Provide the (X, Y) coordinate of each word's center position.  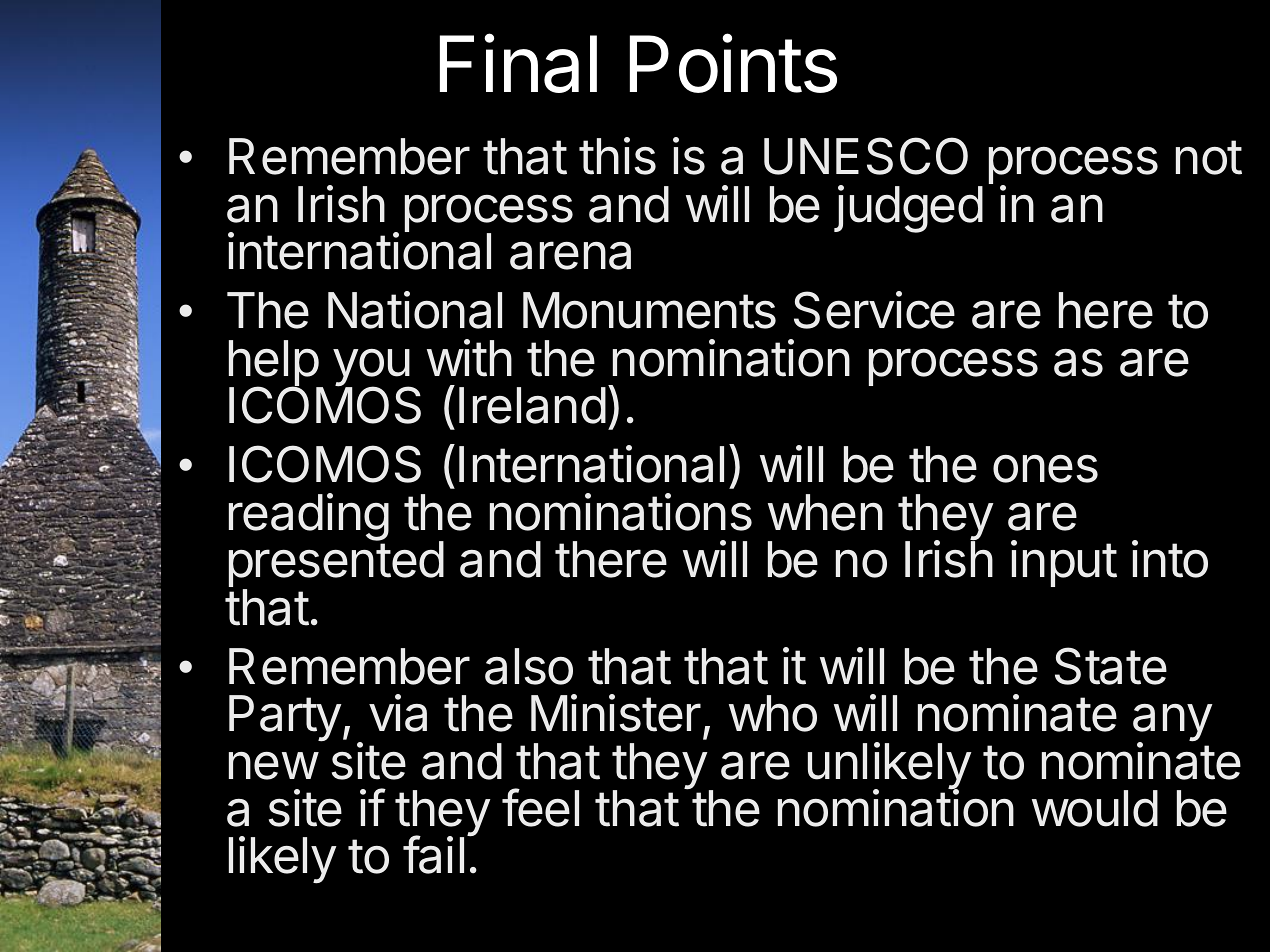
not (1209, 157)
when (825, 512)
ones (1045, 469)
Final (518, 63)
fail (433, 855)
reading (309, 518)
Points (733, 63)
